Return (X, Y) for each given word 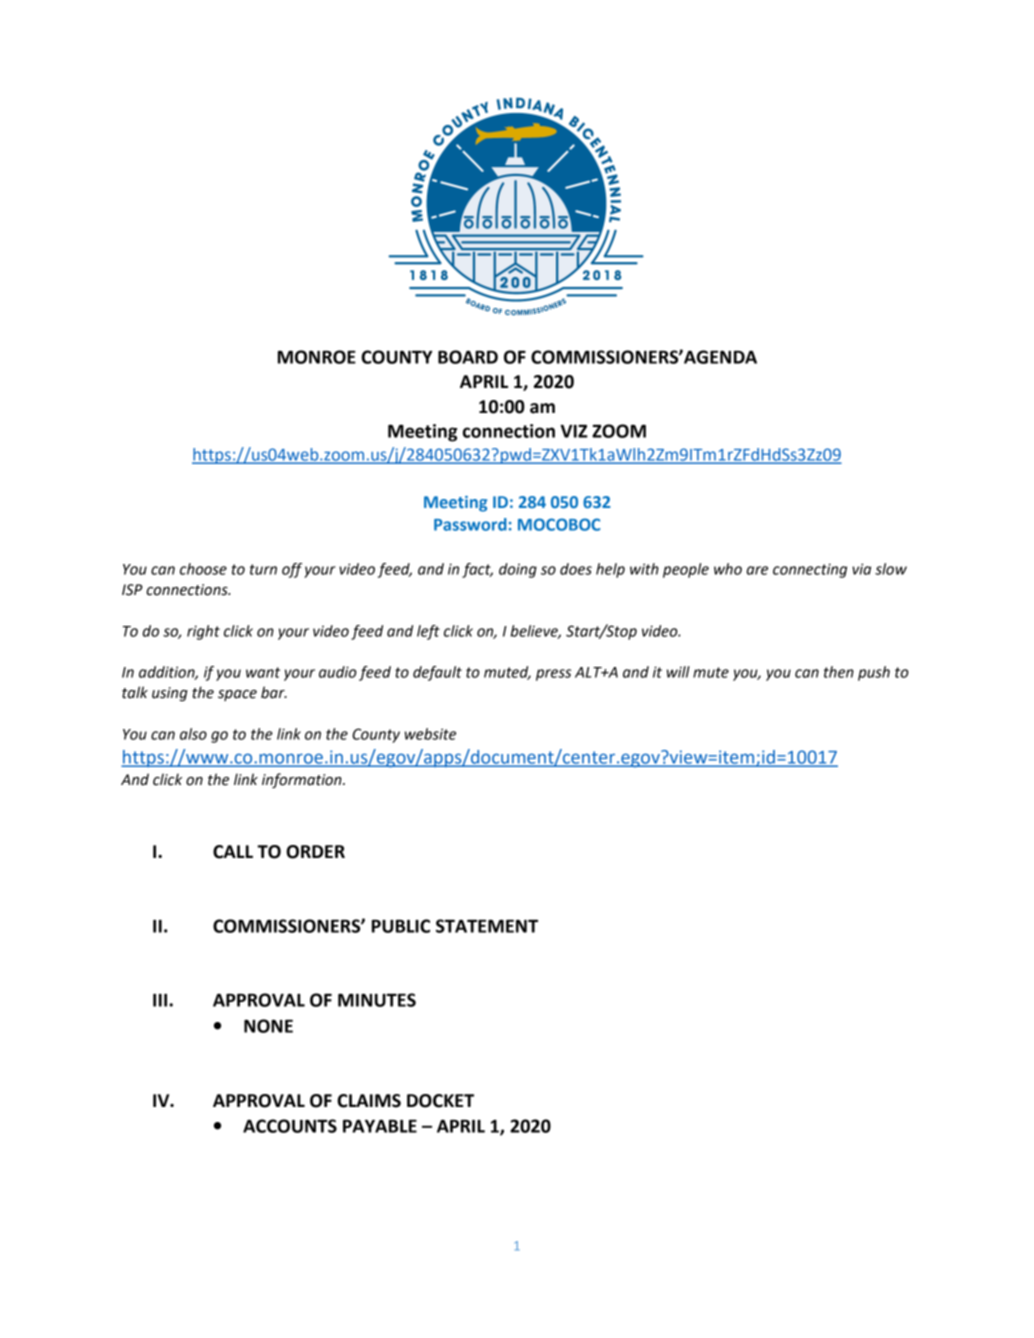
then (839, 672)
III (160, 1000)
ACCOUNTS (290, 1126)
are (757, 570)
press (553, 675)
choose (203, 569)
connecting (810, 570)
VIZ (574, 431)
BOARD (468, 357)
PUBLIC (401, 926)
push (874, 673)
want (263, 672)
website (430, 734)
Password (470, 524)
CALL (233, 852)
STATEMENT (487, 926)
